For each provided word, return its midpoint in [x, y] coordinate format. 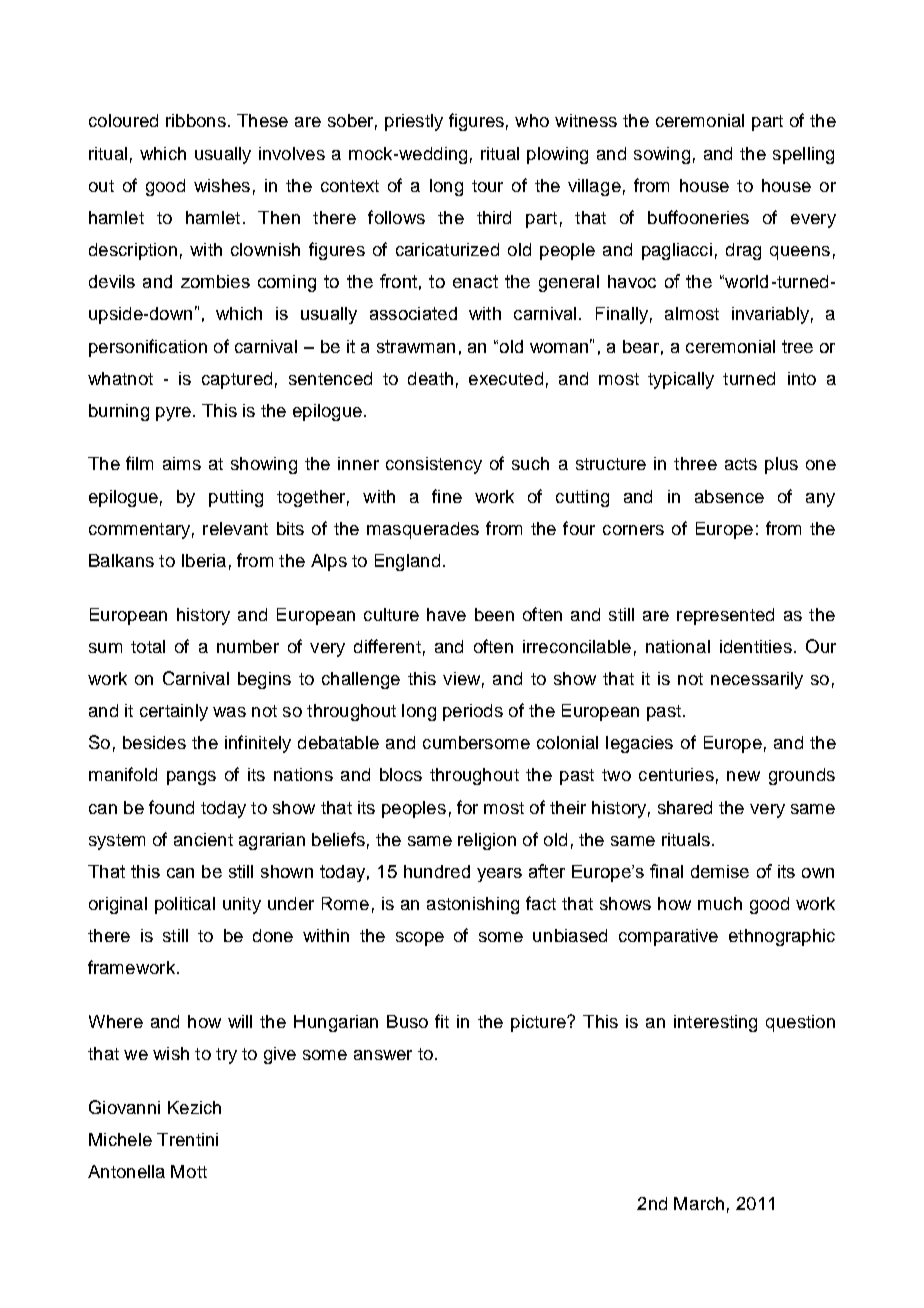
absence [729, 496]
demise [720, 871]
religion [487, 841]
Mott [189, 1171]
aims [182, 463]
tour [487, 186]
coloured [123, 120]
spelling [803, 155]
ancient [203, 839]
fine [447, 496]
